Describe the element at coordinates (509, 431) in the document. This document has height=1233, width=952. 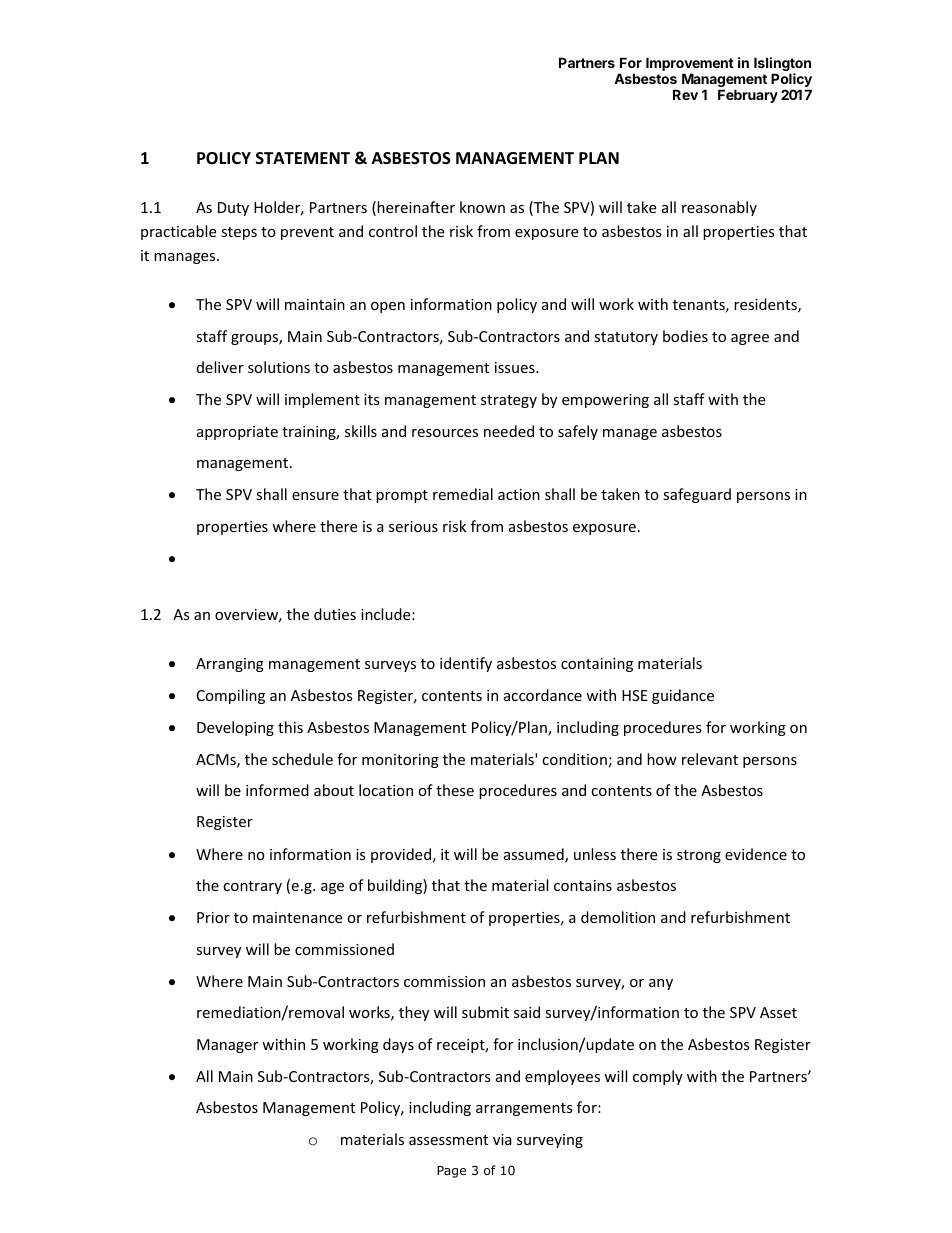
I see `needed` at that location.
